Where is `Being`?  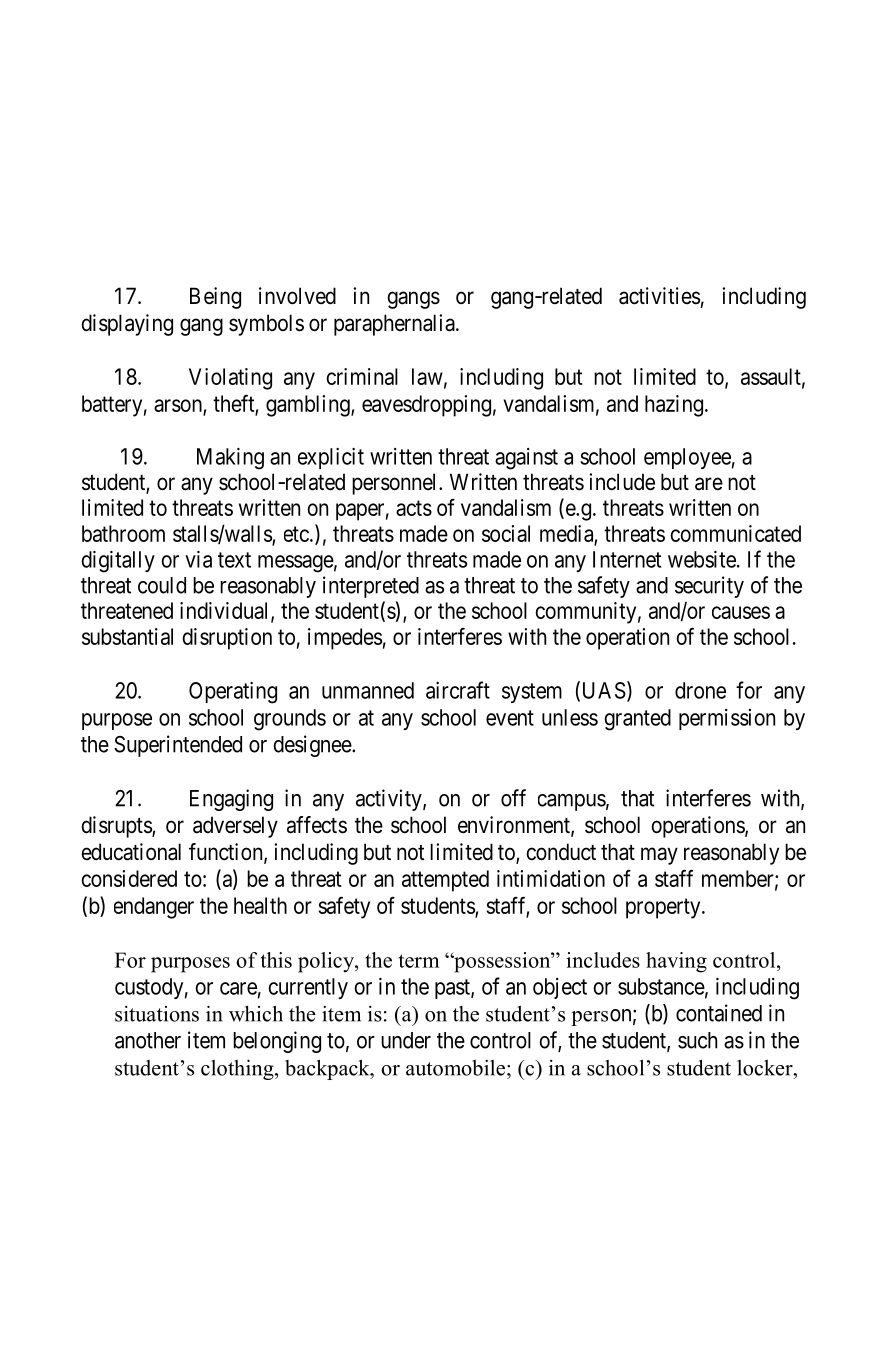 Being is located at coordinates (215, 298).
